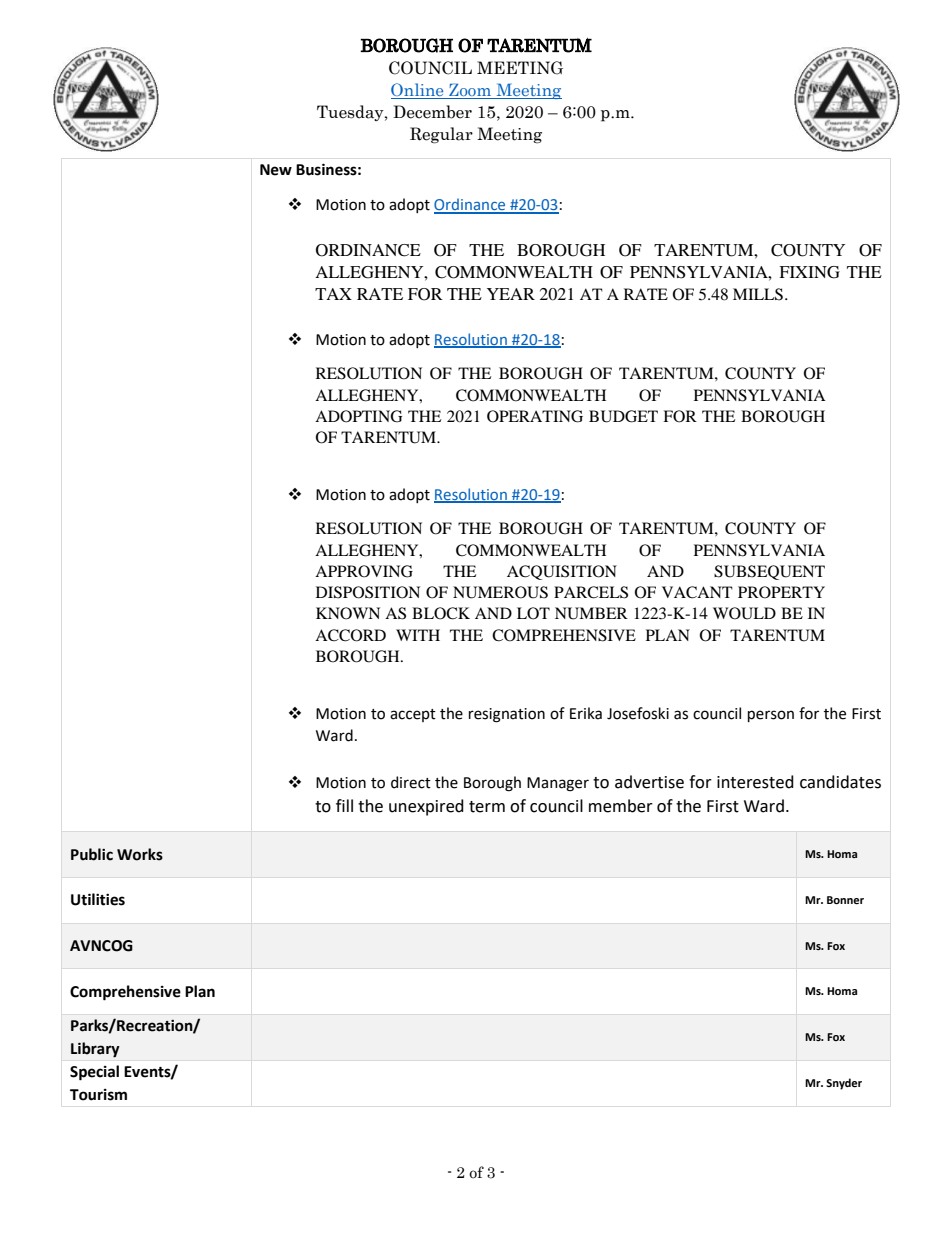 This screenshot has height=1233, width=952. I want to click on PROPERTY, so click(781, 592).
